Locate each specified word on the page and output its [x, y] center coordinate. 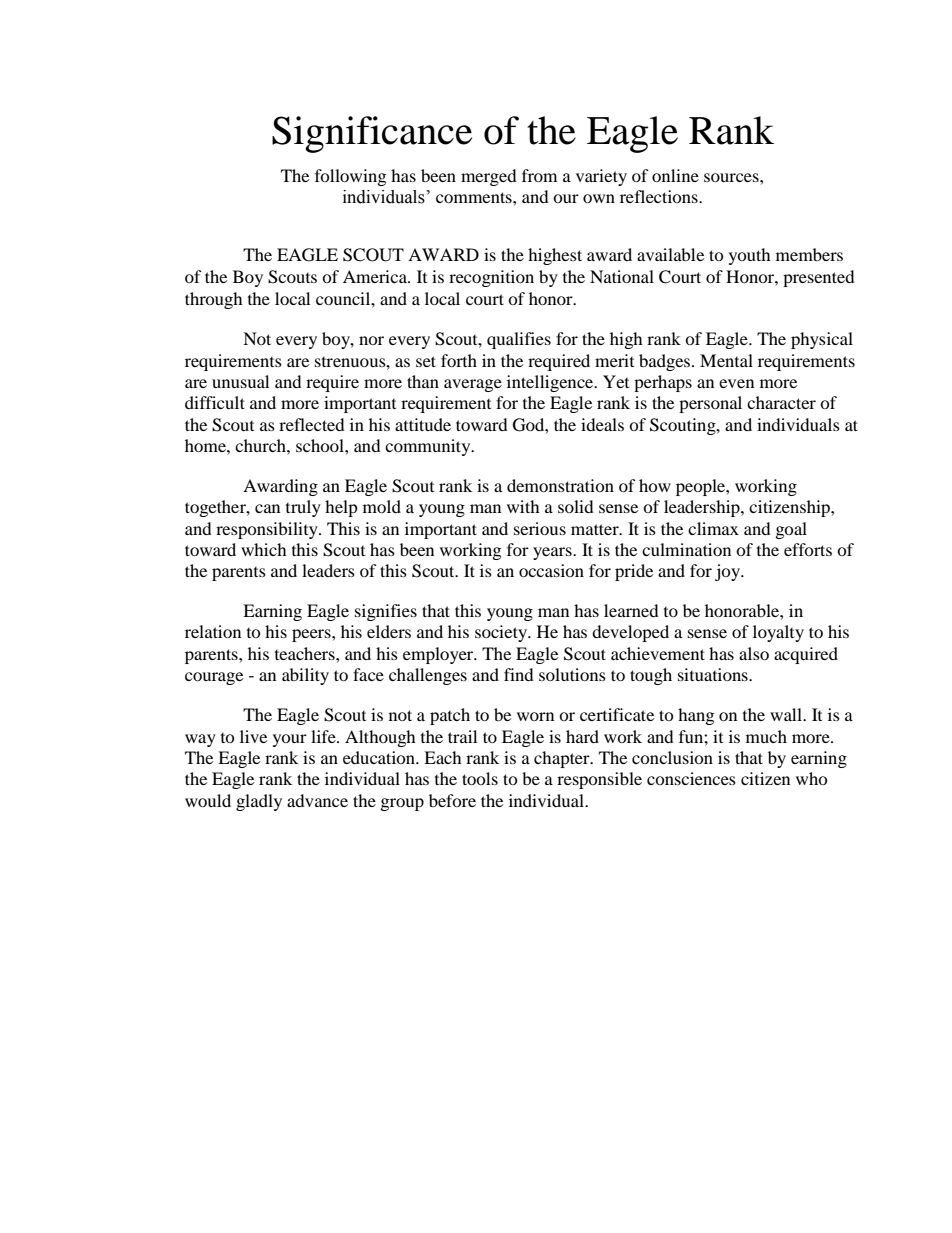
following [350, 177]
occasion [551, 570]
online [675, 175]
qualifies [519, 340]
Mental [726, 360]
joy [729, 572]
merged [489, 177]
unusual [240, 381]
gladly [259, 802]
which [264, 549]
